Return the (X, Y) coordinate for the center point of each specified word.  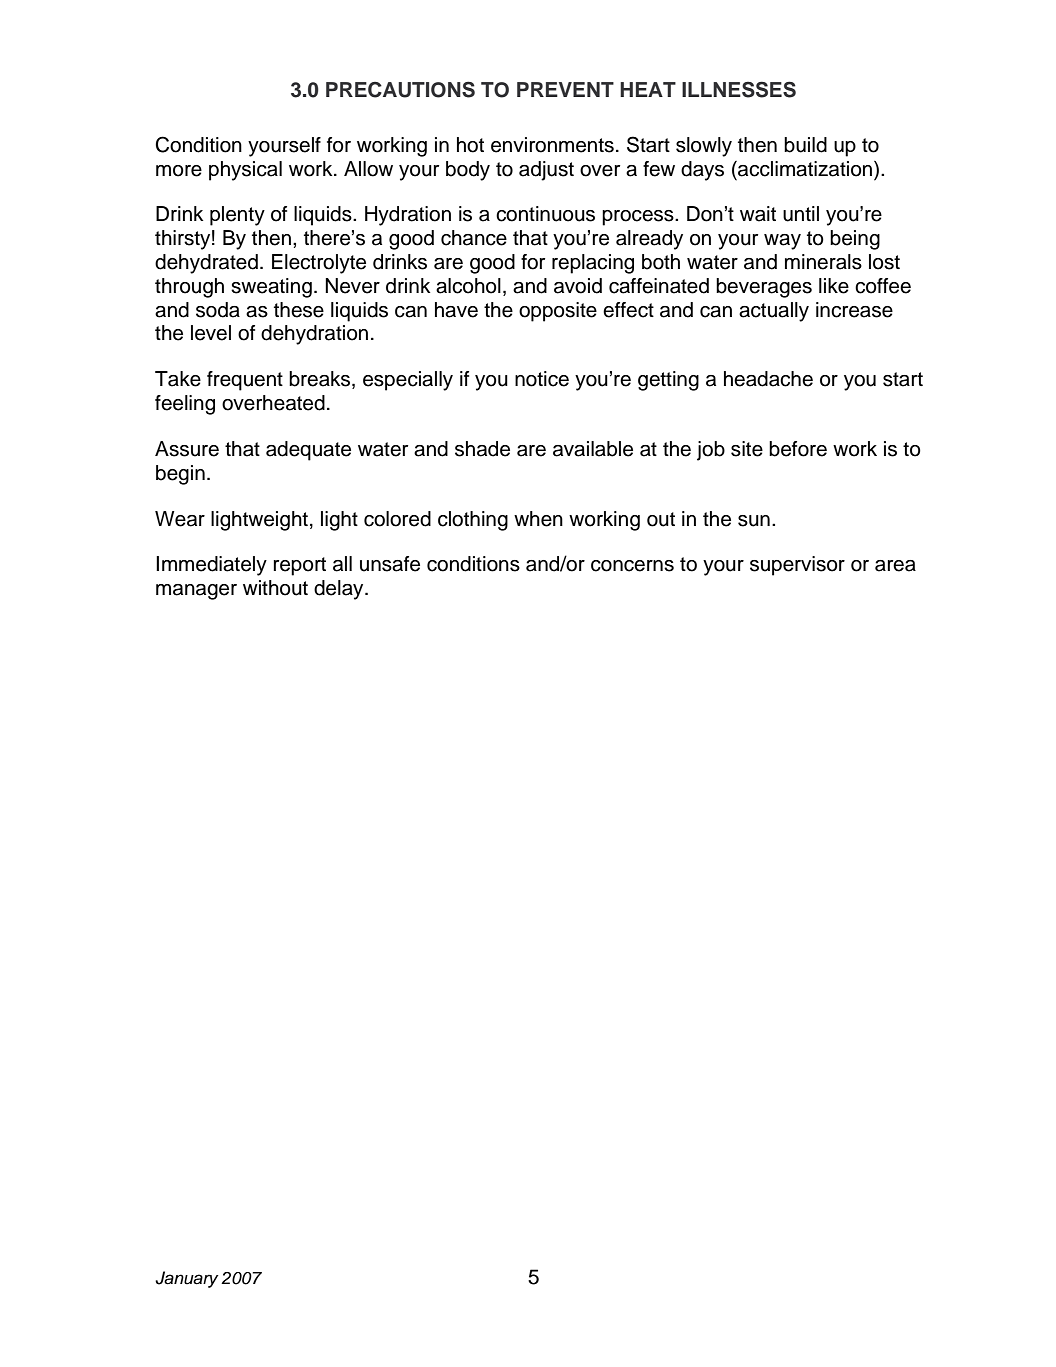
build (805, 145)
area (895, 566)
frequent (245, 381)
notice (542, 379)
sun (754, 521)
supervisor (797, 566)
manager (196, 592)
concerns (632, 566)
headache (768, 379)
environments (552, 145)
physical (245, 171)
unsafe (390, 564)
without (275, 588)
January (187, 1279)
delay (340, 590)
